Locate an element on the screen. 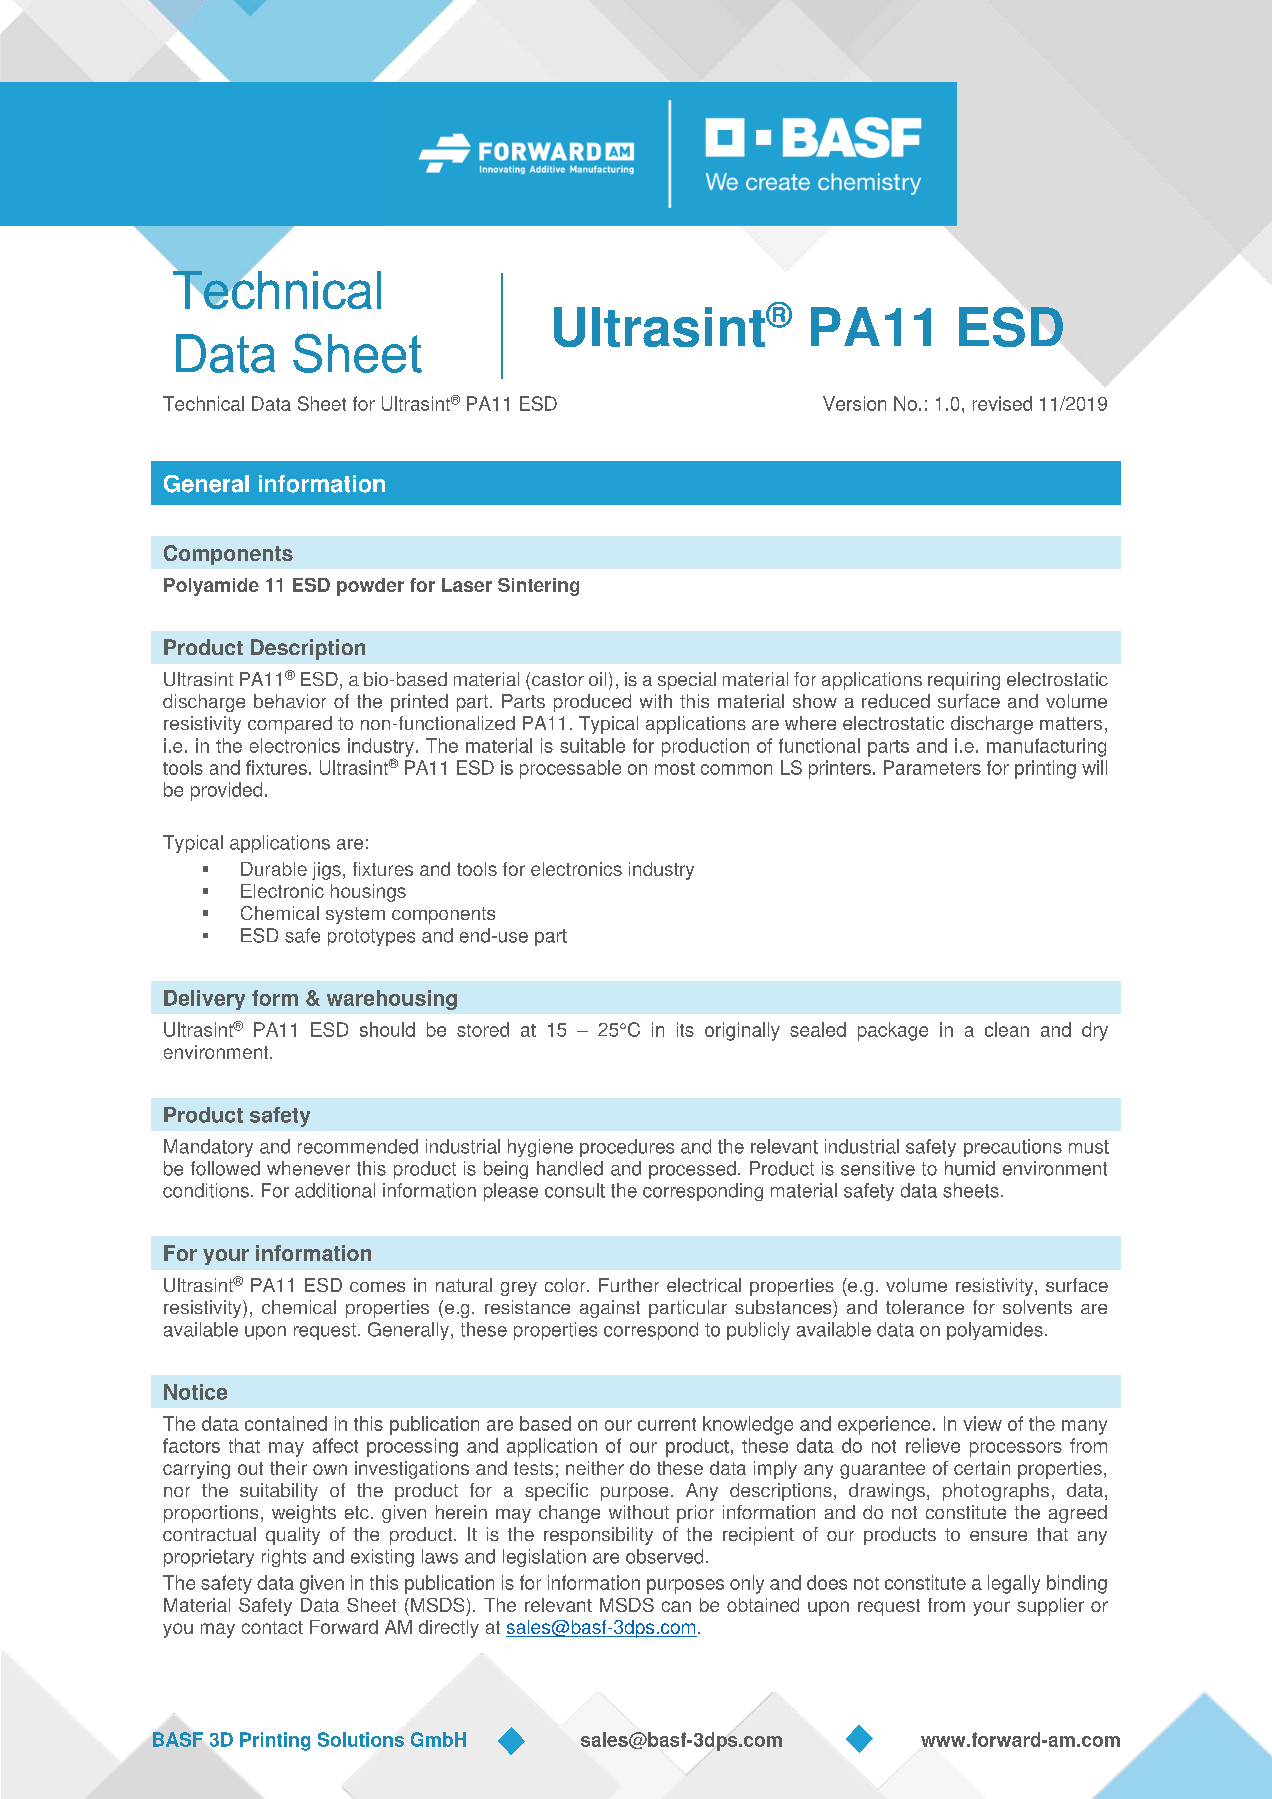  Parameters is located at coordinates (932, 767).
